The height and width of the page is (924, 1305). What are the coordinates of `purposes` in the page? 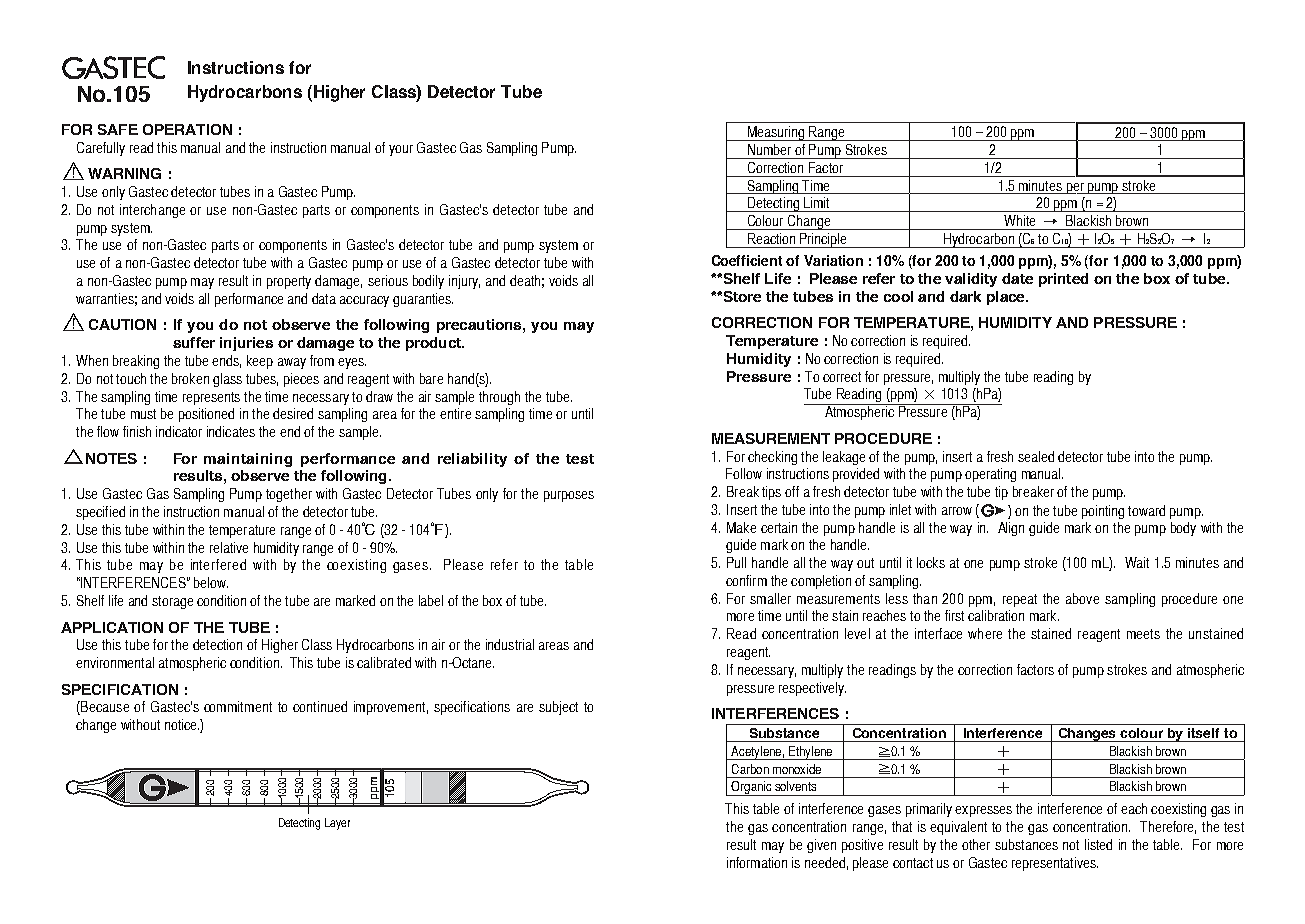 It's located at (569, 496).
